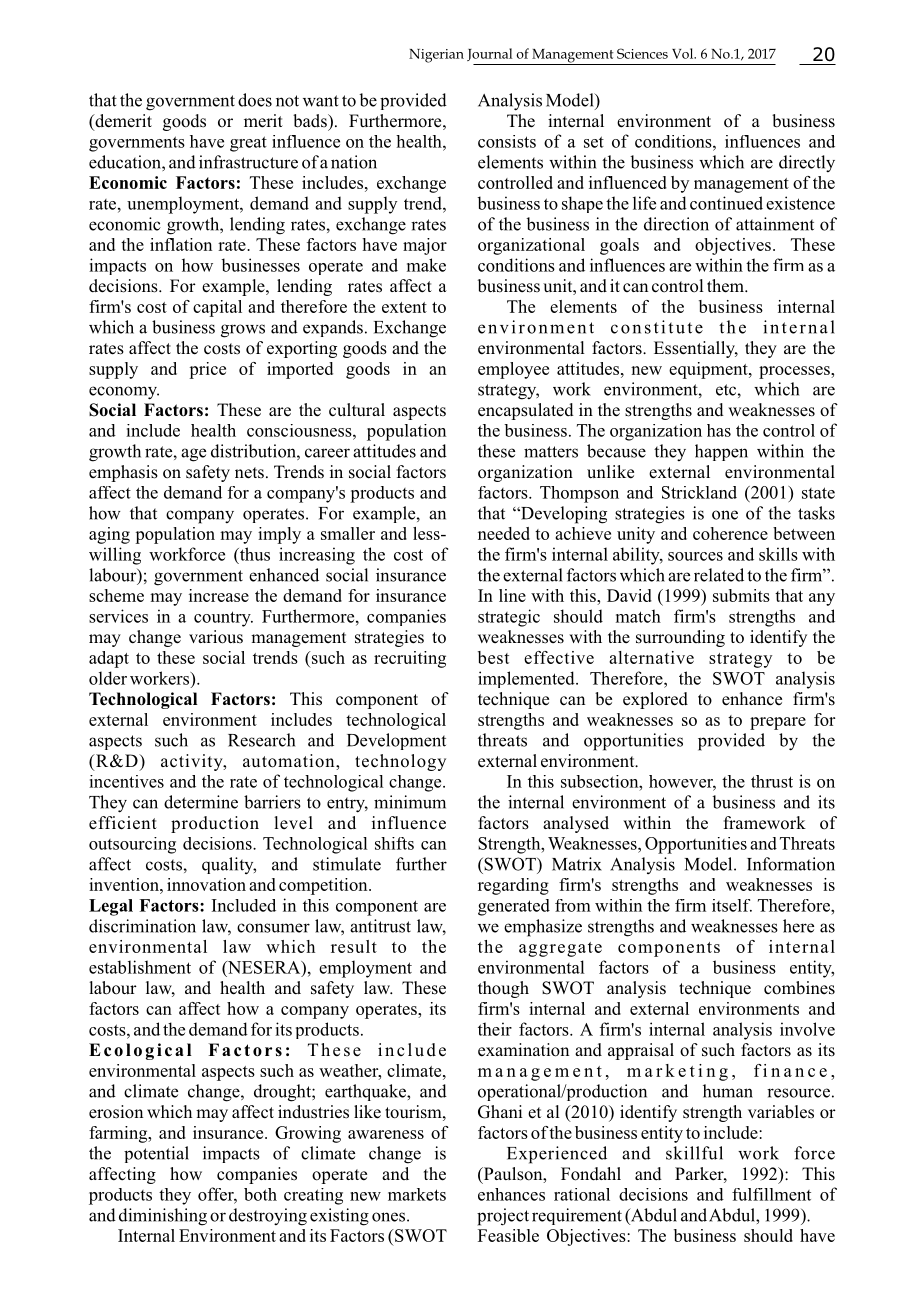 The height and width of the screenshot is (1308, 924). What do you see at coordinates (513, 886) in the screenshot?
I see `regarding` at bounding box center [513, 886].
